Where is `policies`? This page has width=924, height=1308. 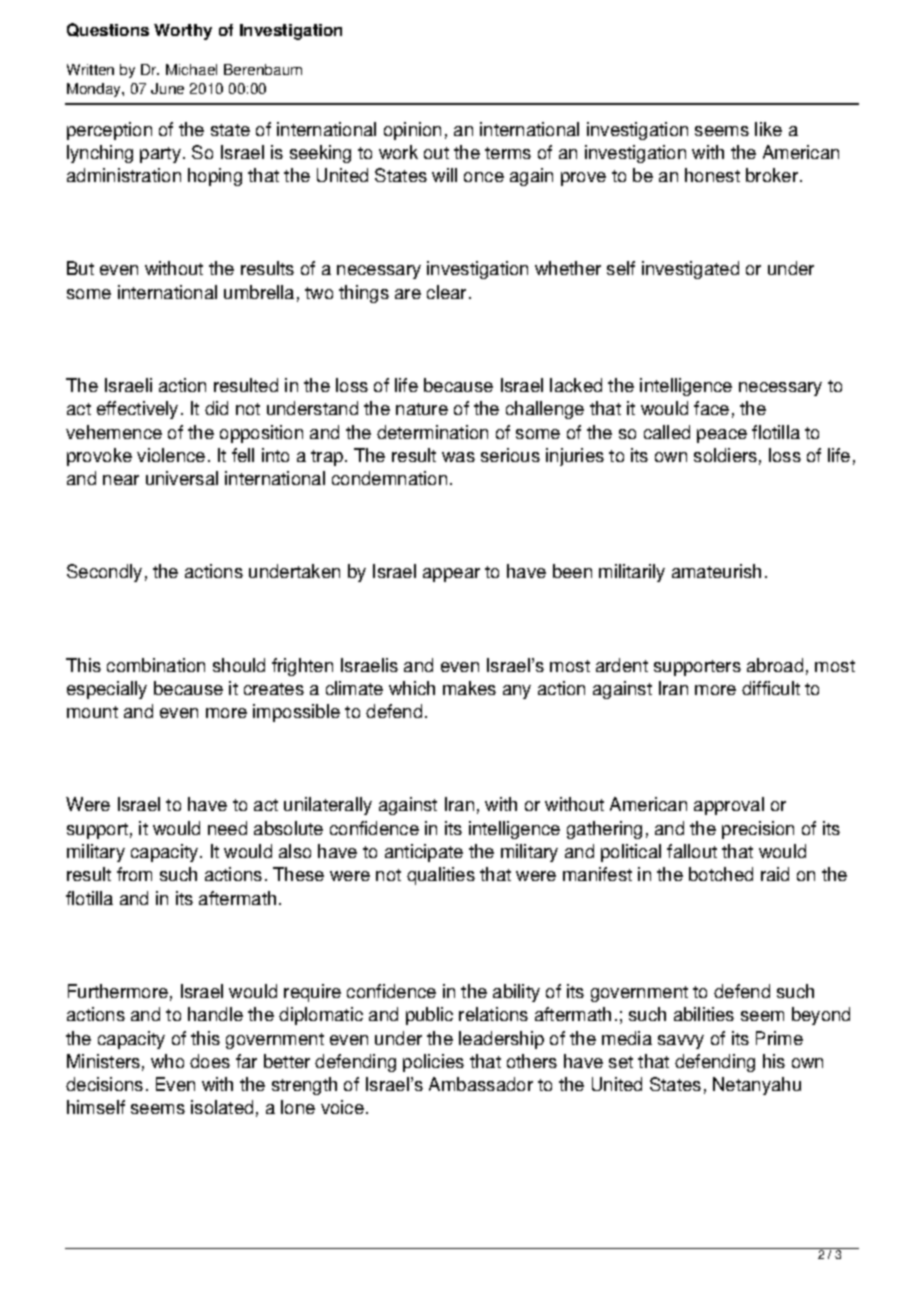
policies is located at coordinates (433, 1063).
